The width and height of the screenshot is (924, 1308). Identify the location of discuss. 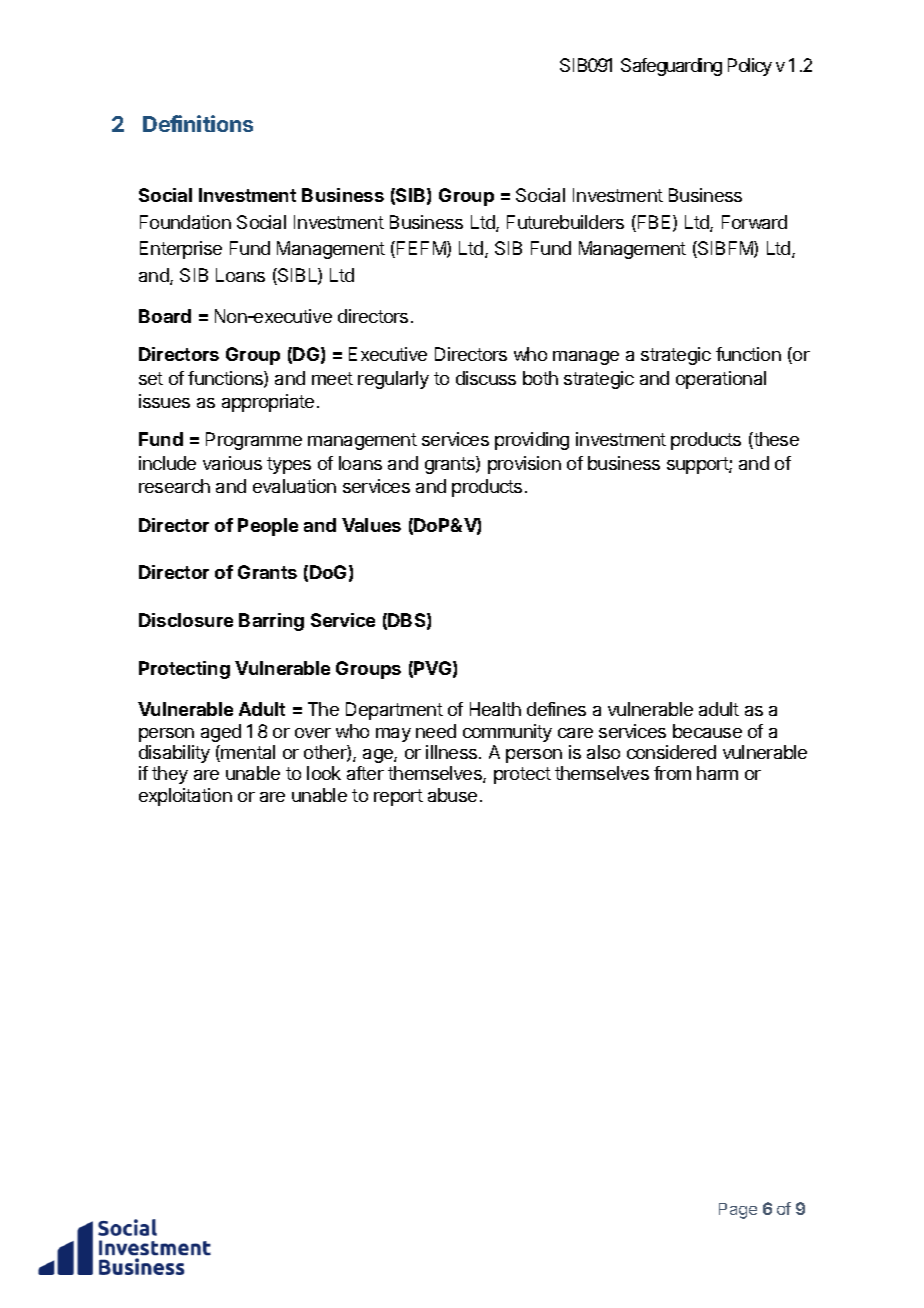
(486, 378).
